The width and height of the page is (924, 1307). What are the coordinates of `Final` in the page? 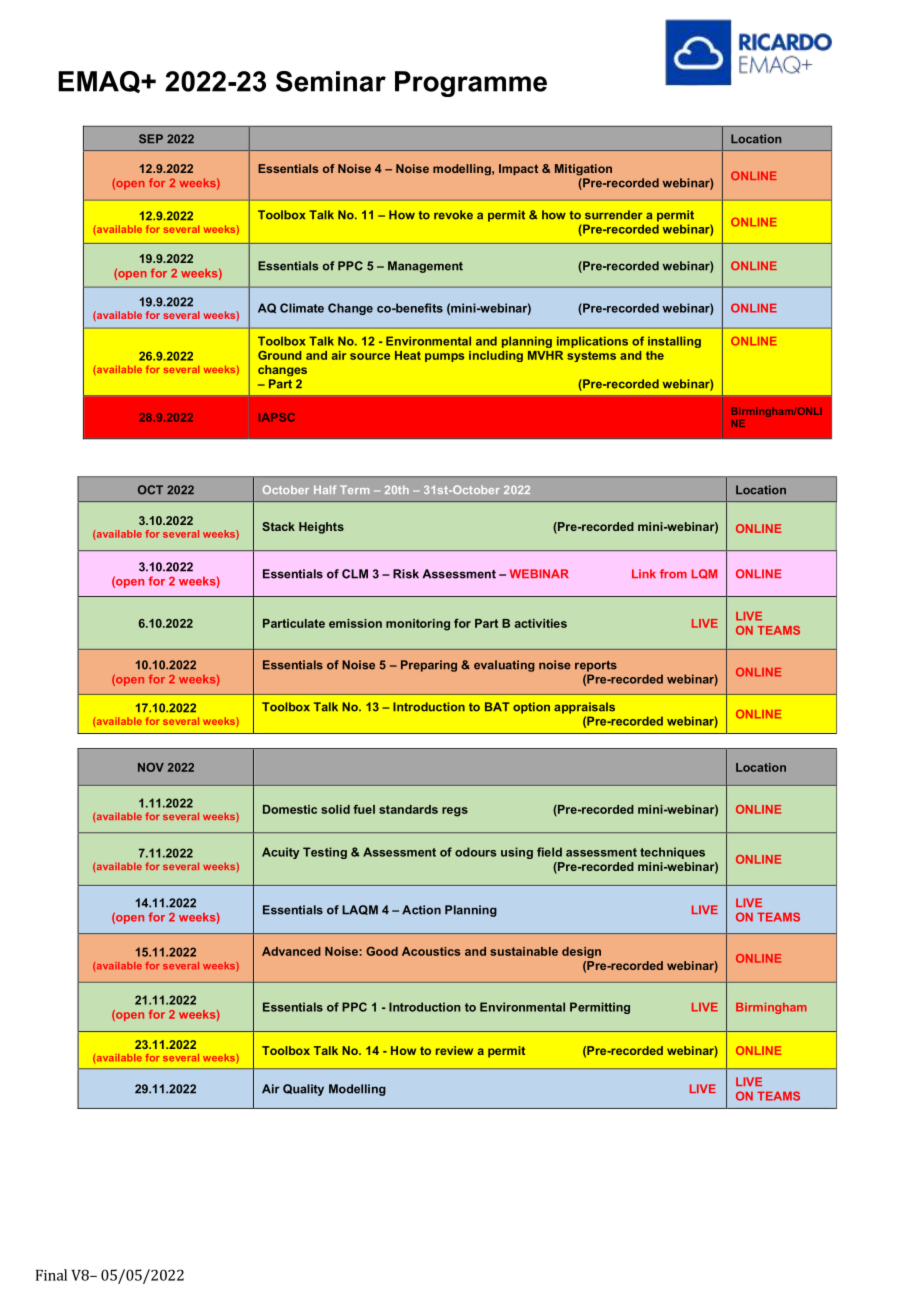 It's located at (51, 1275).
